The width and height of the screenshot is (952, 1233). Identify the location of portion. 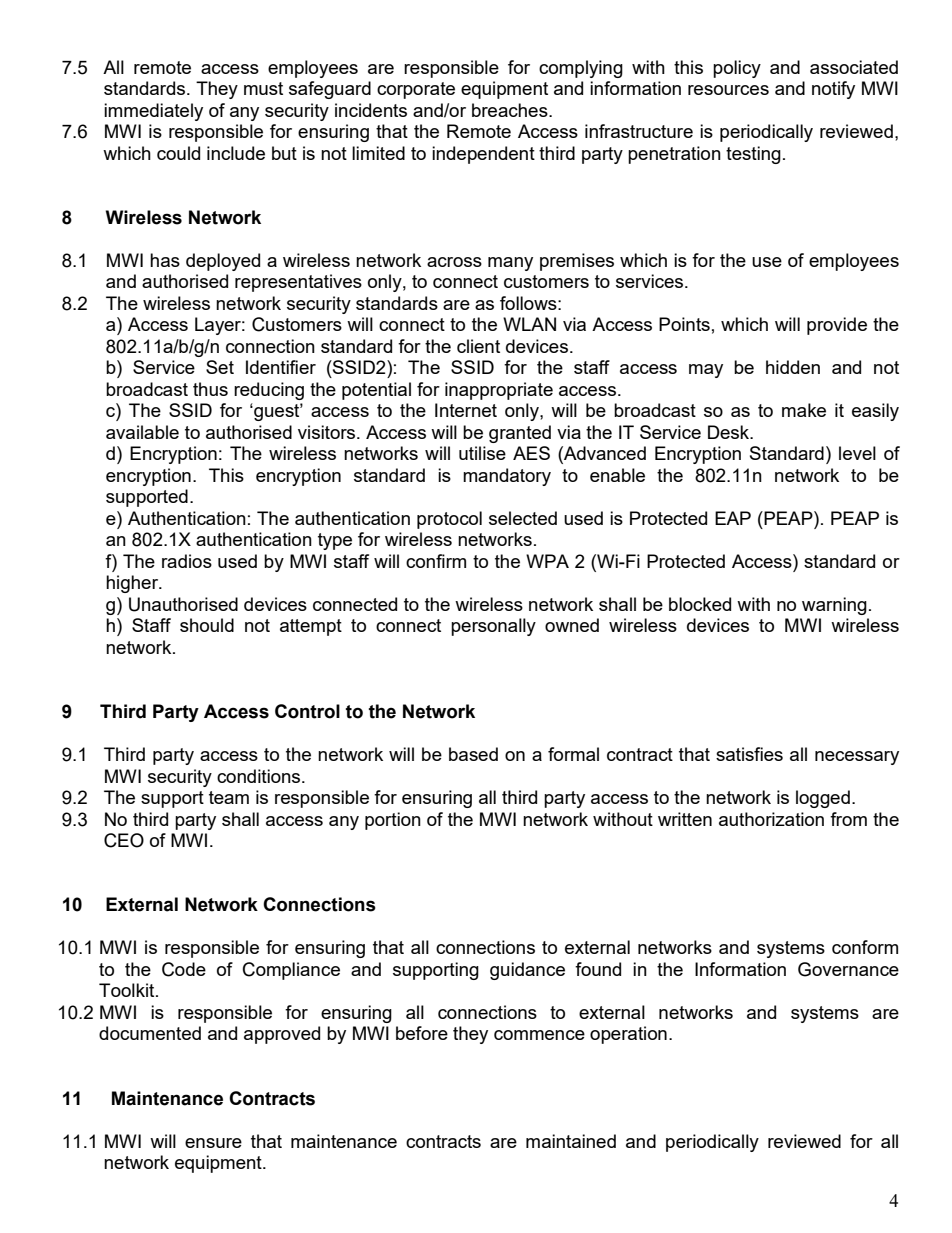
(393, 821).
